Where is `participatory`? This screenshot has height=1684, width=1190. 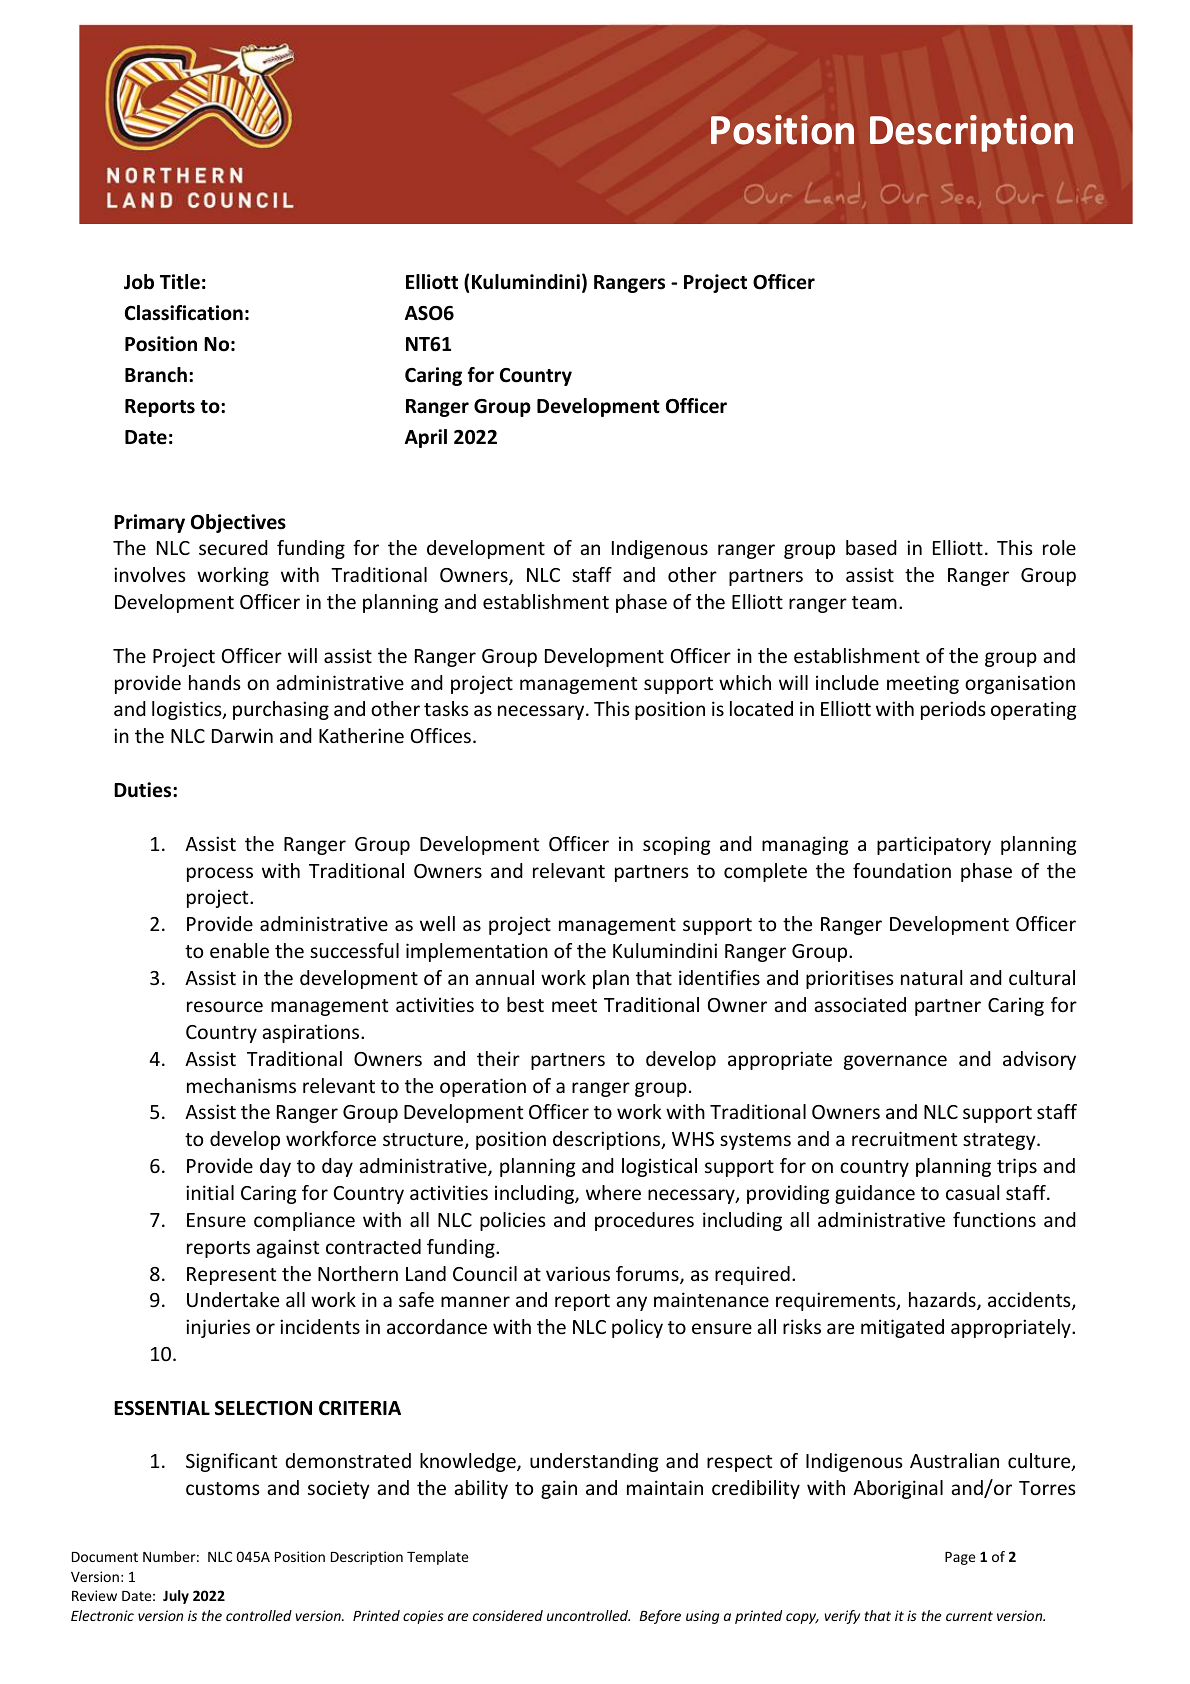 participatory is located at coordinates (934, 845).
